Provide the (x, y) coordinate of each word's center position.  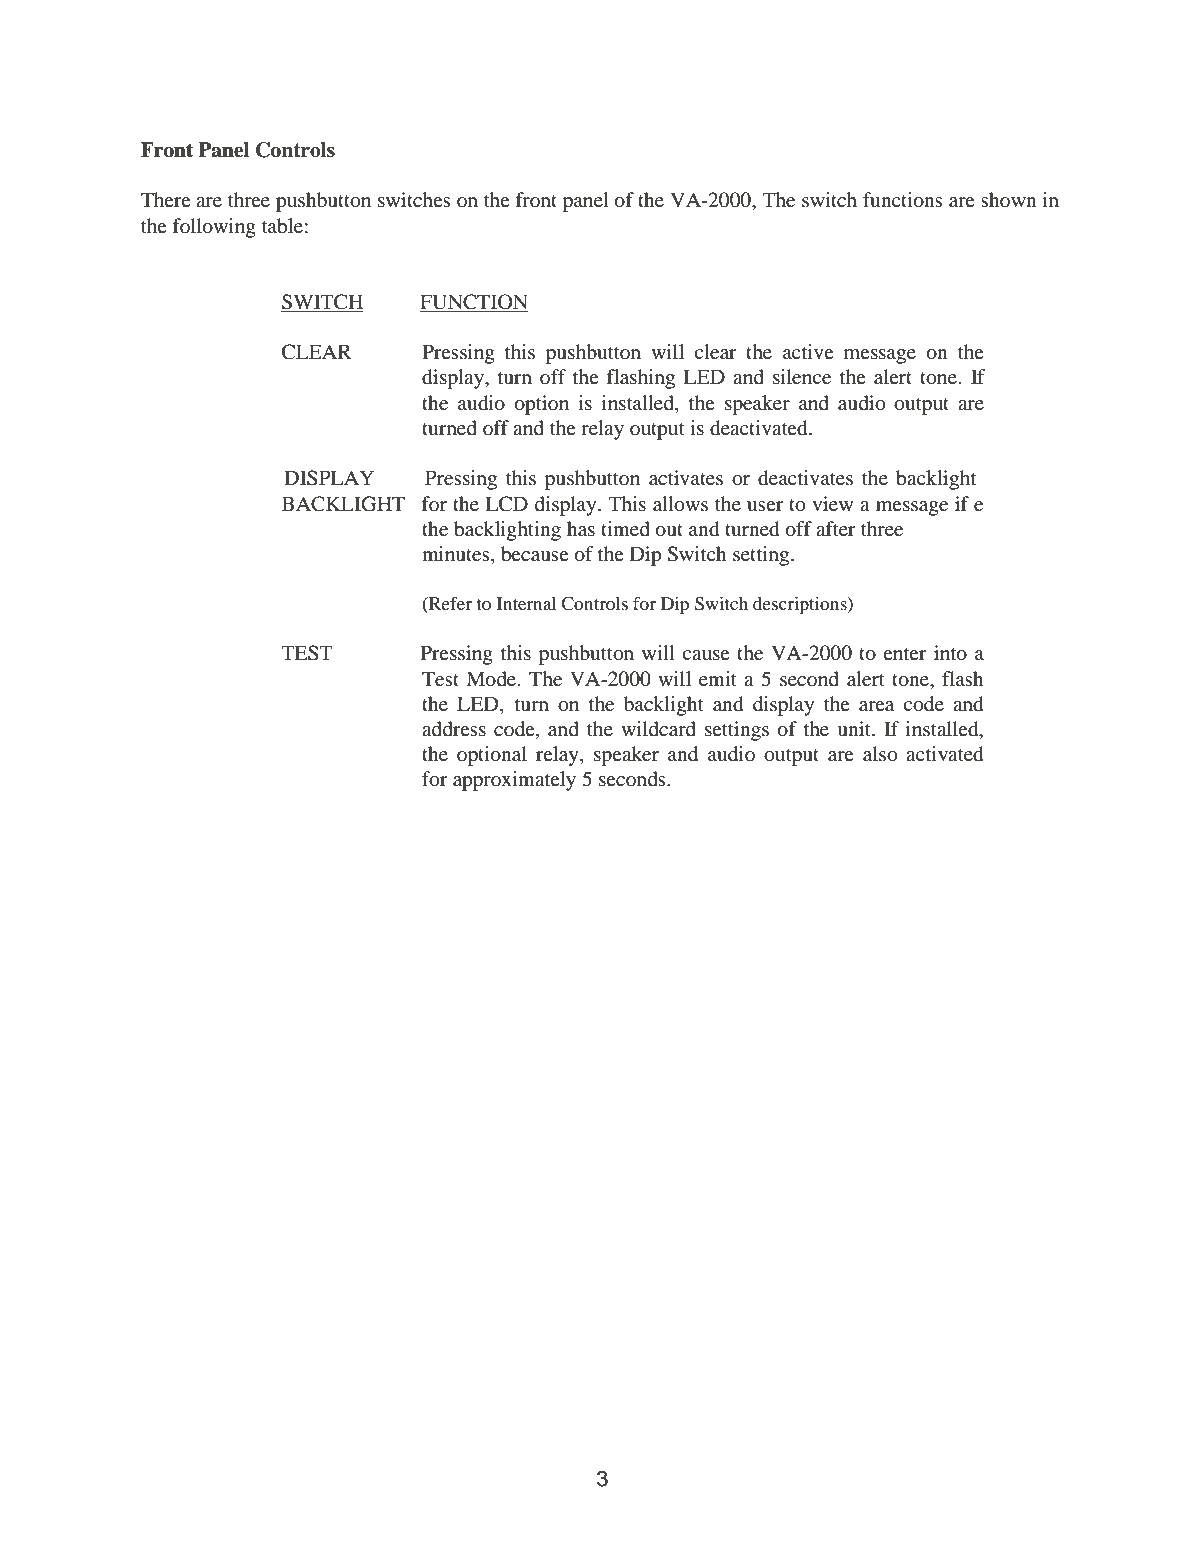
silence (802, 377)
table (282, 226)
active (808, 351)
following (214, 228)
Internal (527, 603)
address (454, 729)
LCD (506, 504)
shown (1009, 199)
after (836, 529)
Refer (449, 604)
